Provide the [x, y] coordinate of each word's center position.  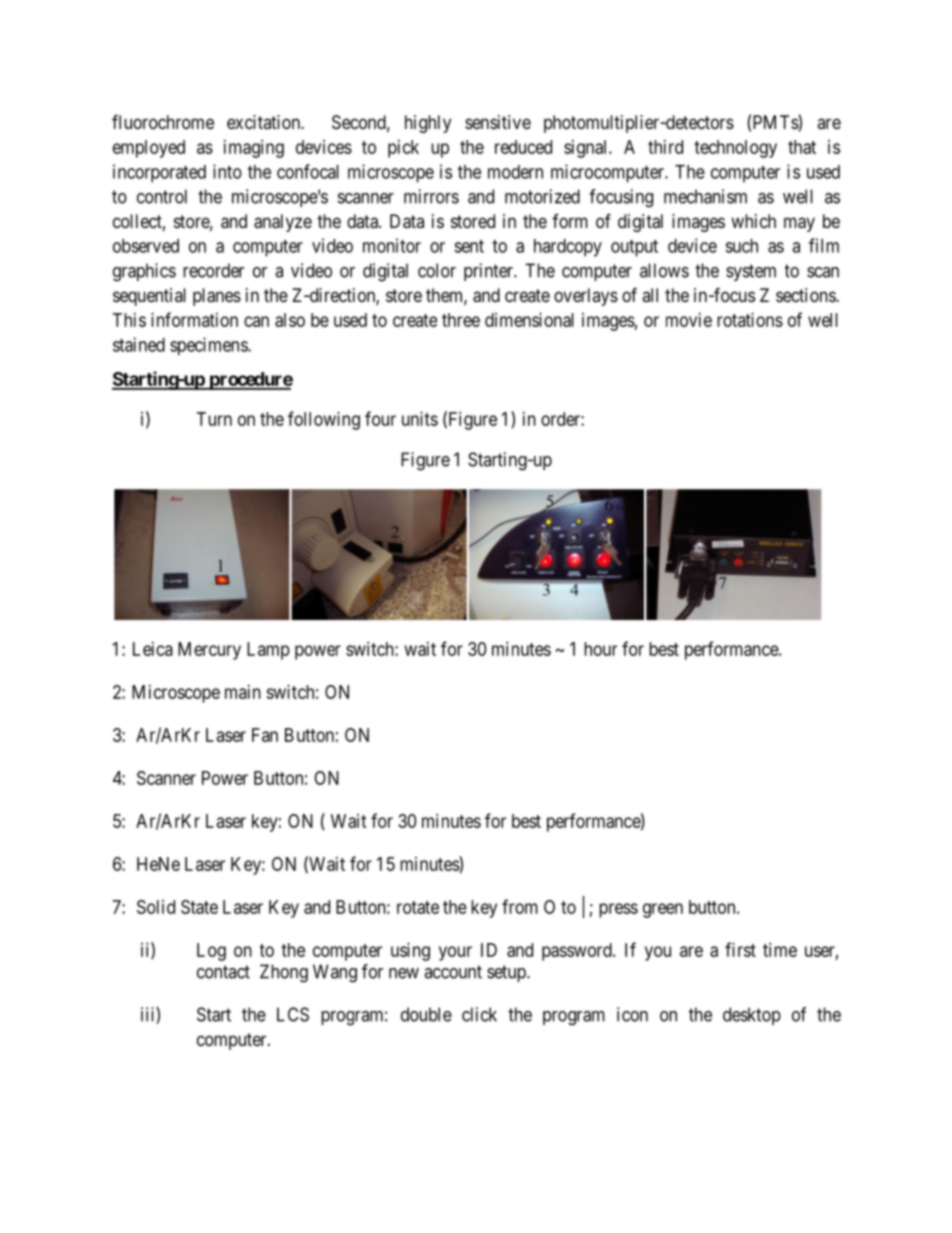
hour [600, 649]
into [227, 171]
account [453, 972]
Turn [214, 419]
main [243, 692]
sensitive [498, 122]
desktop [752, 1016]
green [663, 910]
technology [735, 149]
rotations [750, 320]
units [420, 419]
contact [223, 972]
